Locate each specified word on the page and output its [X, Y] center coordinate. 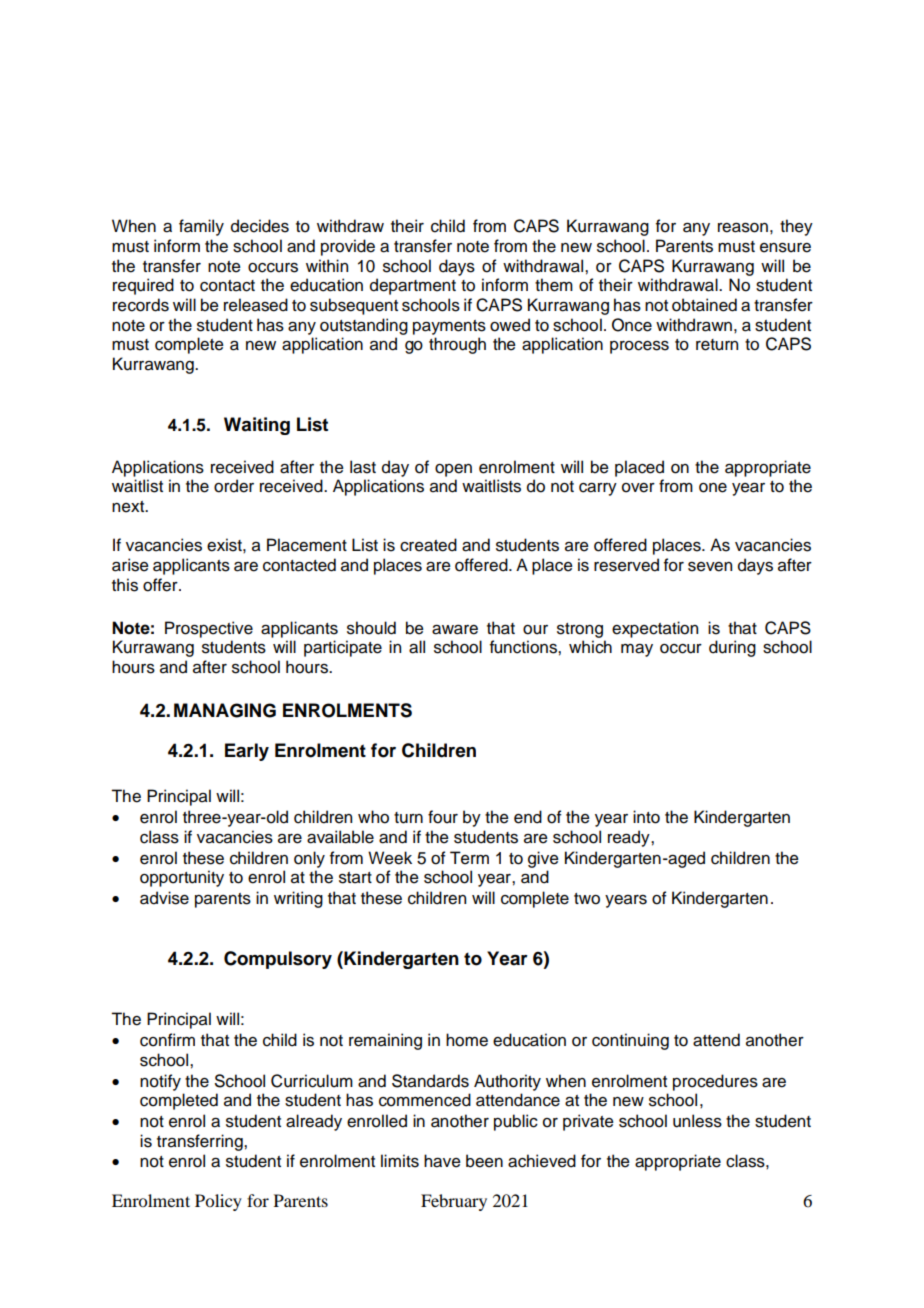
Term [469, 858]
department [413, 286]
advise [164, 898]
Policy [218, 1202]
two [587, 899]
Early [247, 752]
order [234, 486]
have [442, 1161]
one [713, 488]
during [732, 648]
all [417, 647]
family [201, 227]
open [453, 470]
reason [743, 228]
